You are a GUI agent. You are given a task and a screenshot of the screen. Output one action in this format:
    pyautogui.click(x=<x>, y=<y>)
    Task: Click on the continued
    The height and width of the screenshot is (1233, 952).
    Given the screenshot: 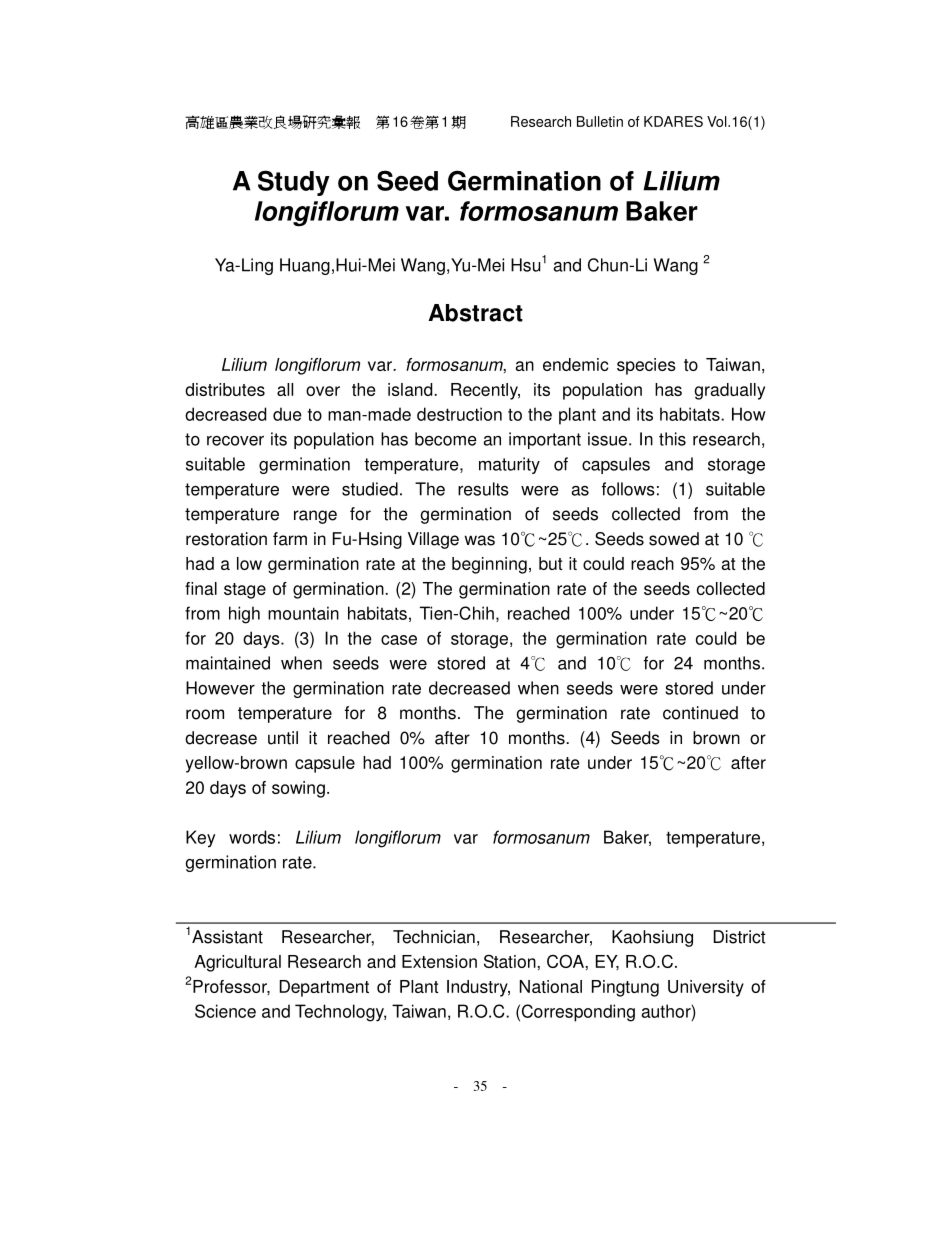 What is the action you would take?
    pyautogui.click(x=700, y=713)
